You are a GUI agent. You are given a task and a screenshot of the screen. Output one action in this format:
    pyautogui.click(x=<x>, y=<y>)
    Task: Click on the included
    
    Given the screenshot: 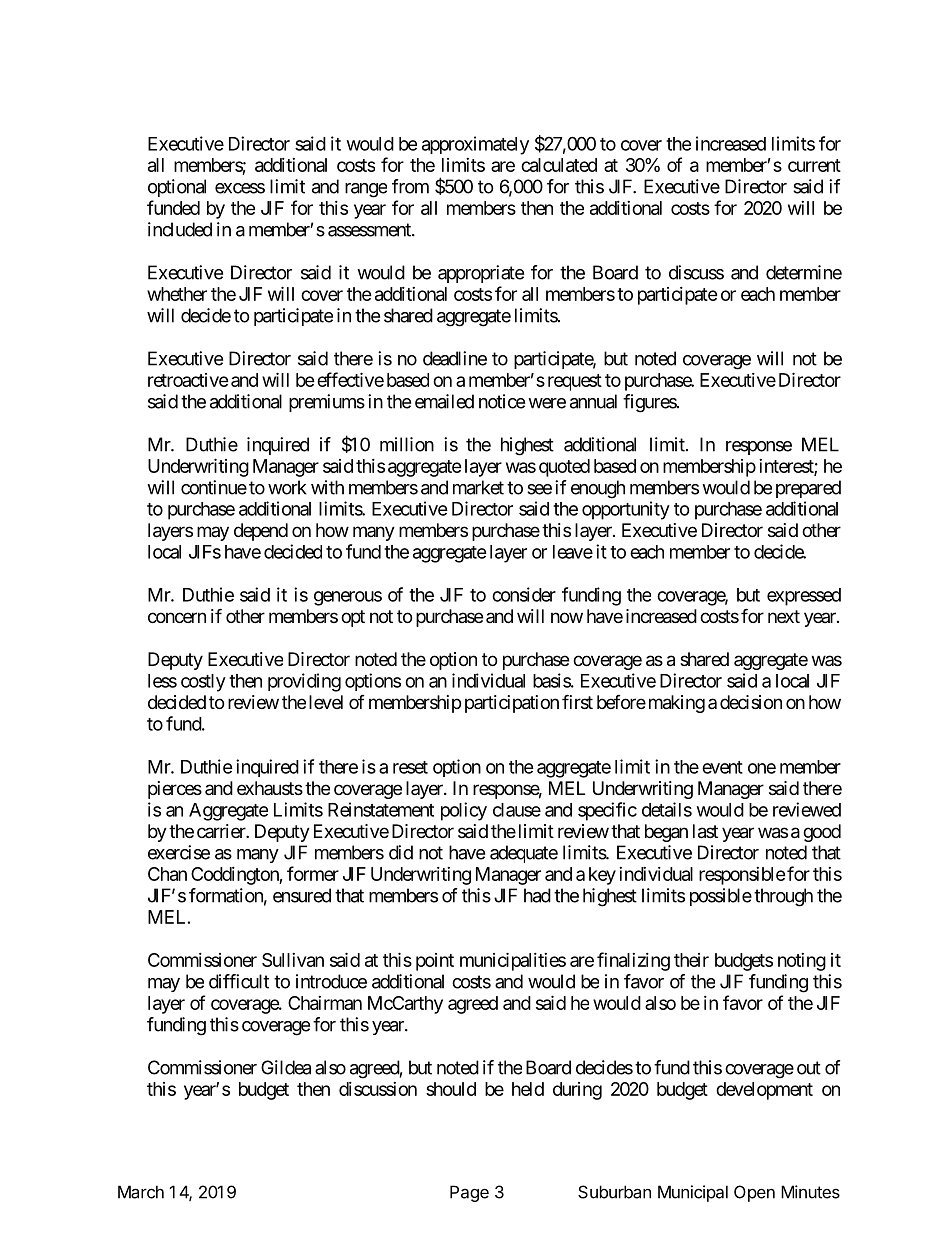 What is the action you would take?
    pyautogui.click(x=180, y=229)
